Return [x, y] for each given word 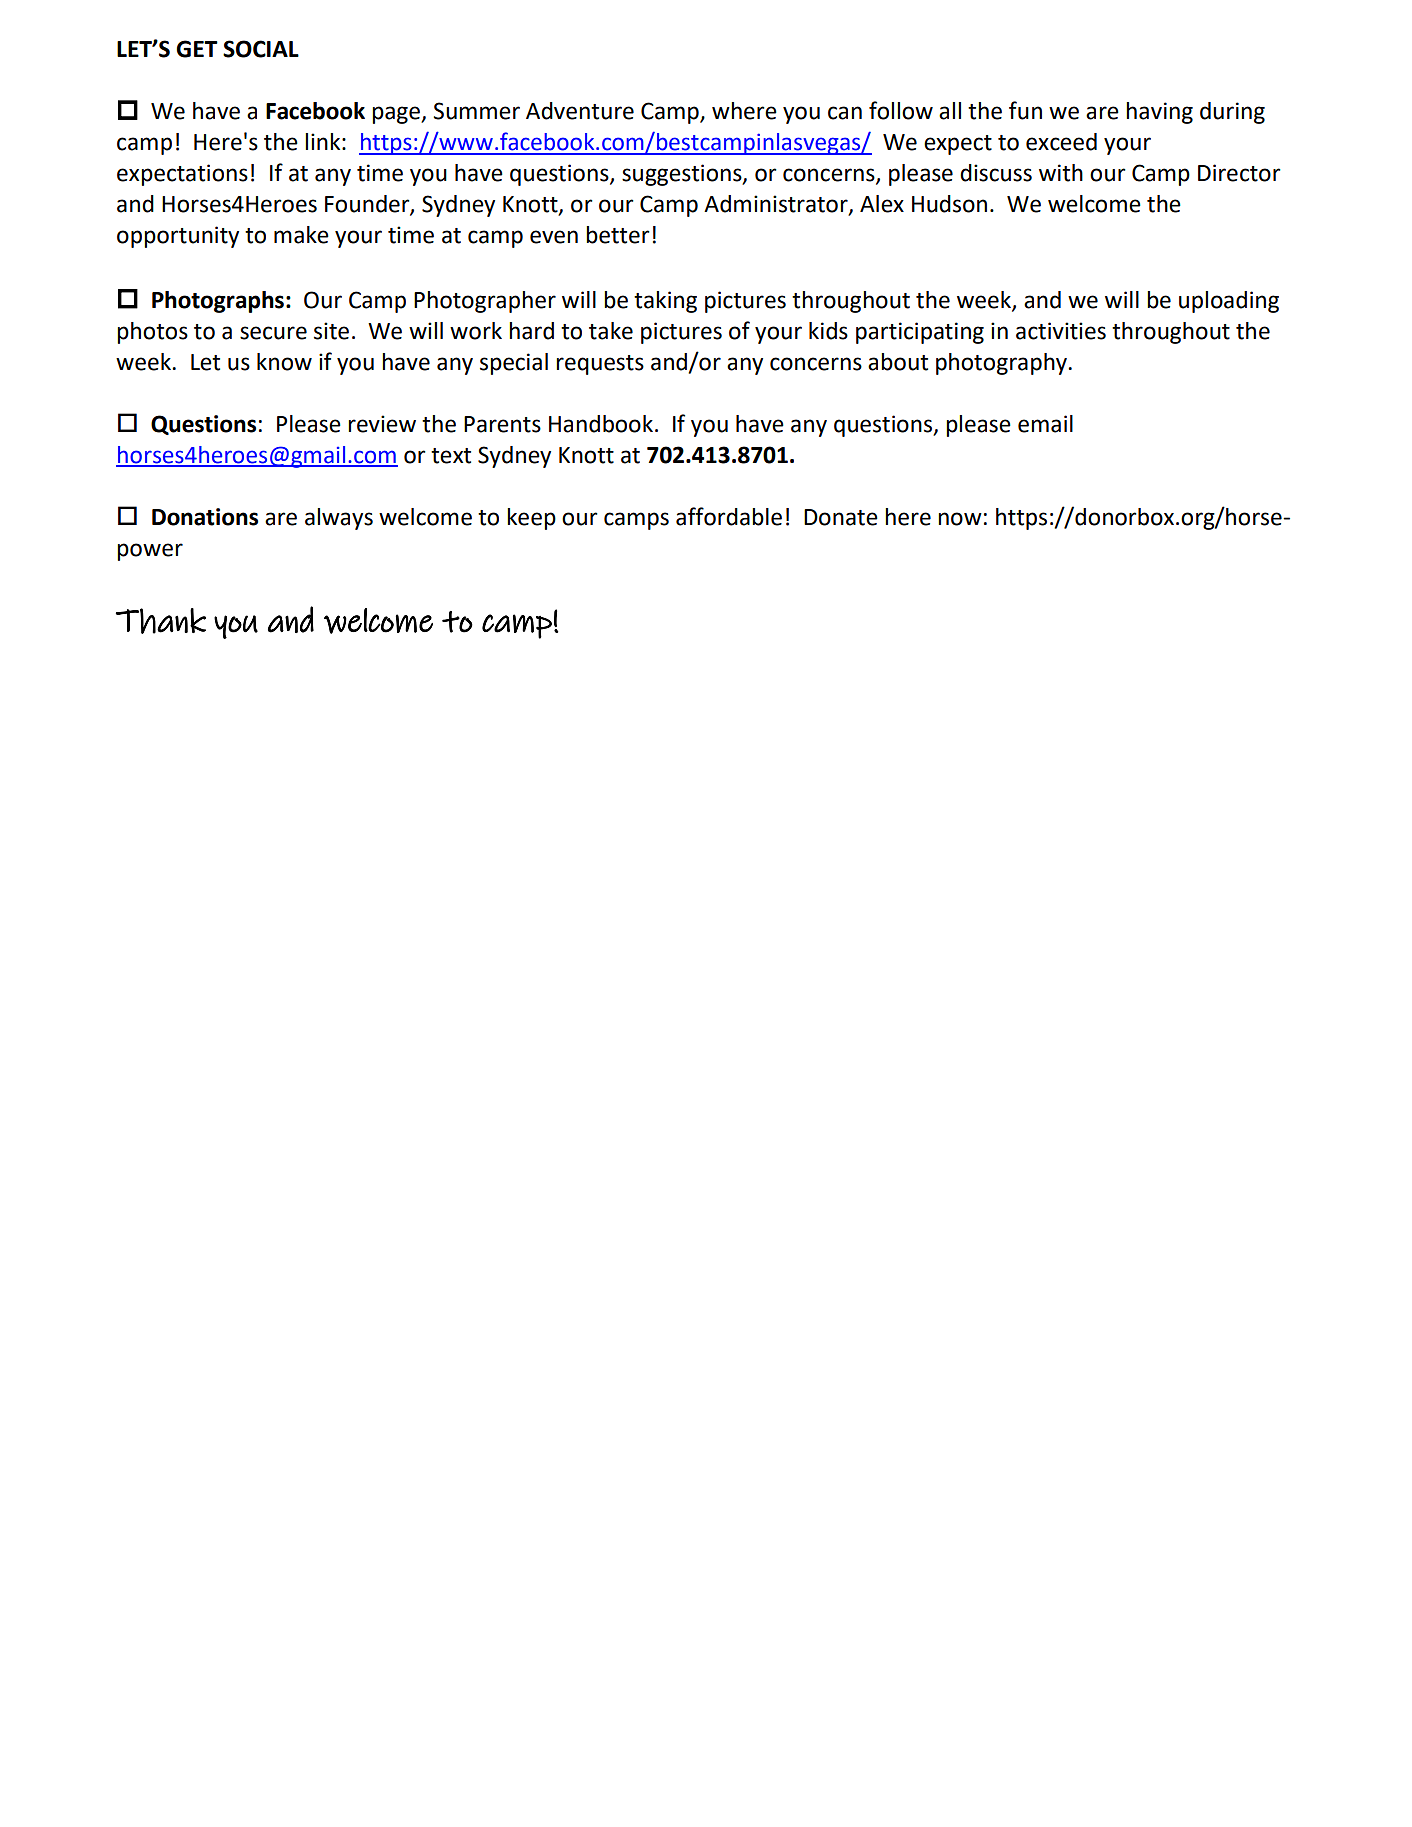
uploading [1229, 302]
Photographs [219, 302]
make [301, 235]
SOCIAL [261, 49]
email [1045, 424]
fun [1025, 110]
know [284, 362]
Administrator [777, 205]
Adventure [580, 111]
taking [665, 302]
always [339, 519]
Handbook [601, 424]
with [1061, 173]
